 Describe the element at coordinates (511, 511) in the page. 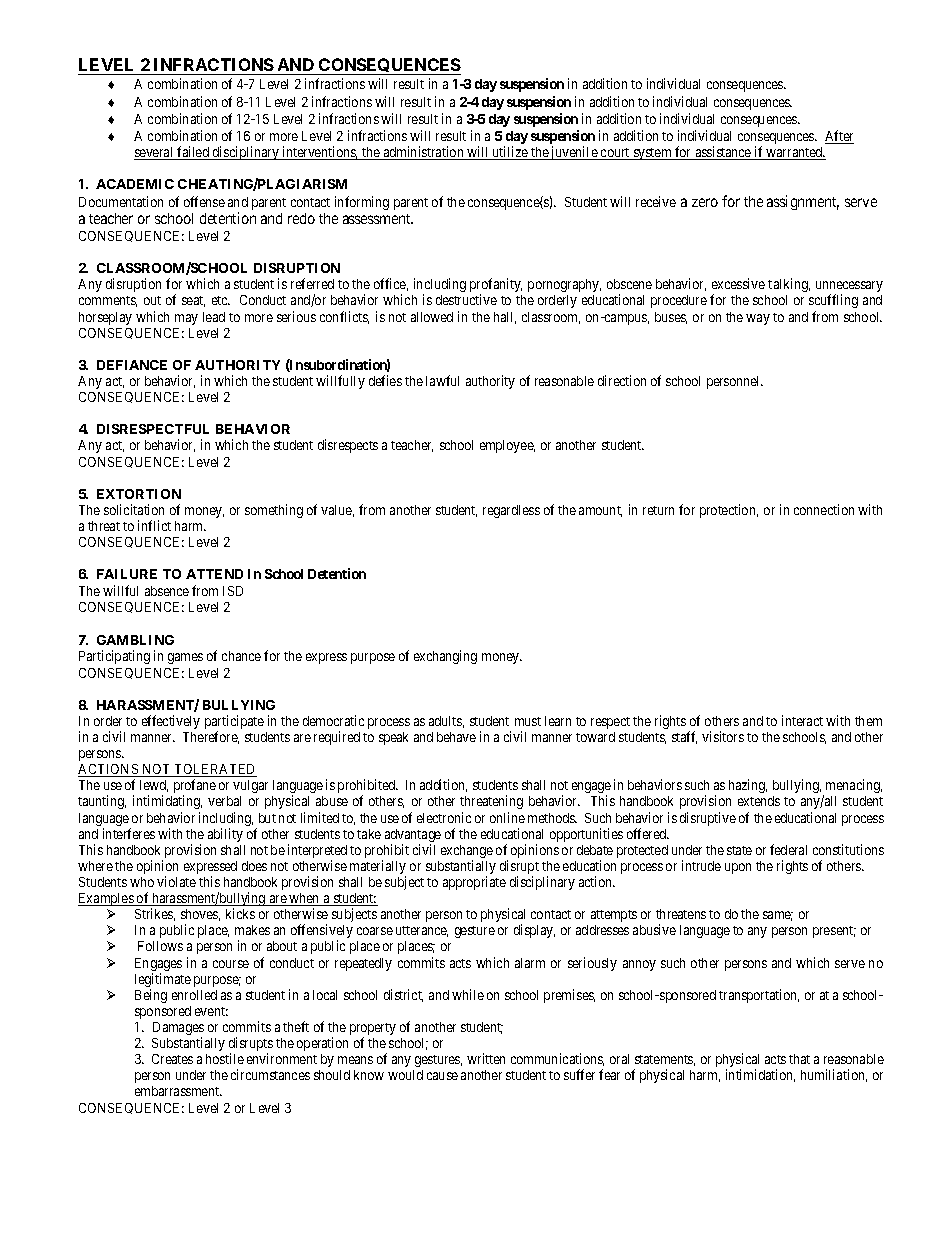

I see `regardless` at that location.
